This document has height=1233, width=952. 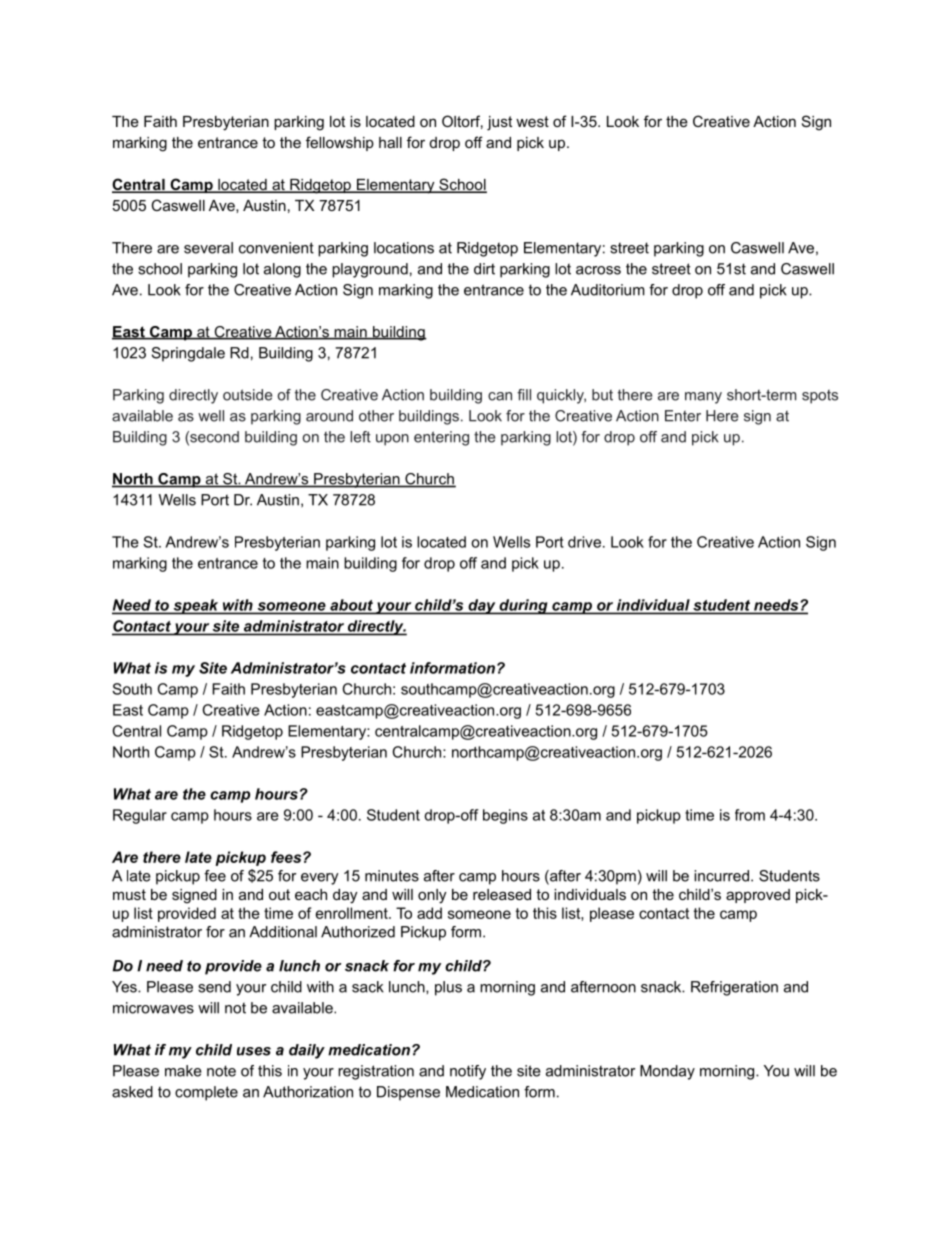 What do you see at coordinates (532, 121) in the document?
I see `west` at bounding box center [532, 121].
